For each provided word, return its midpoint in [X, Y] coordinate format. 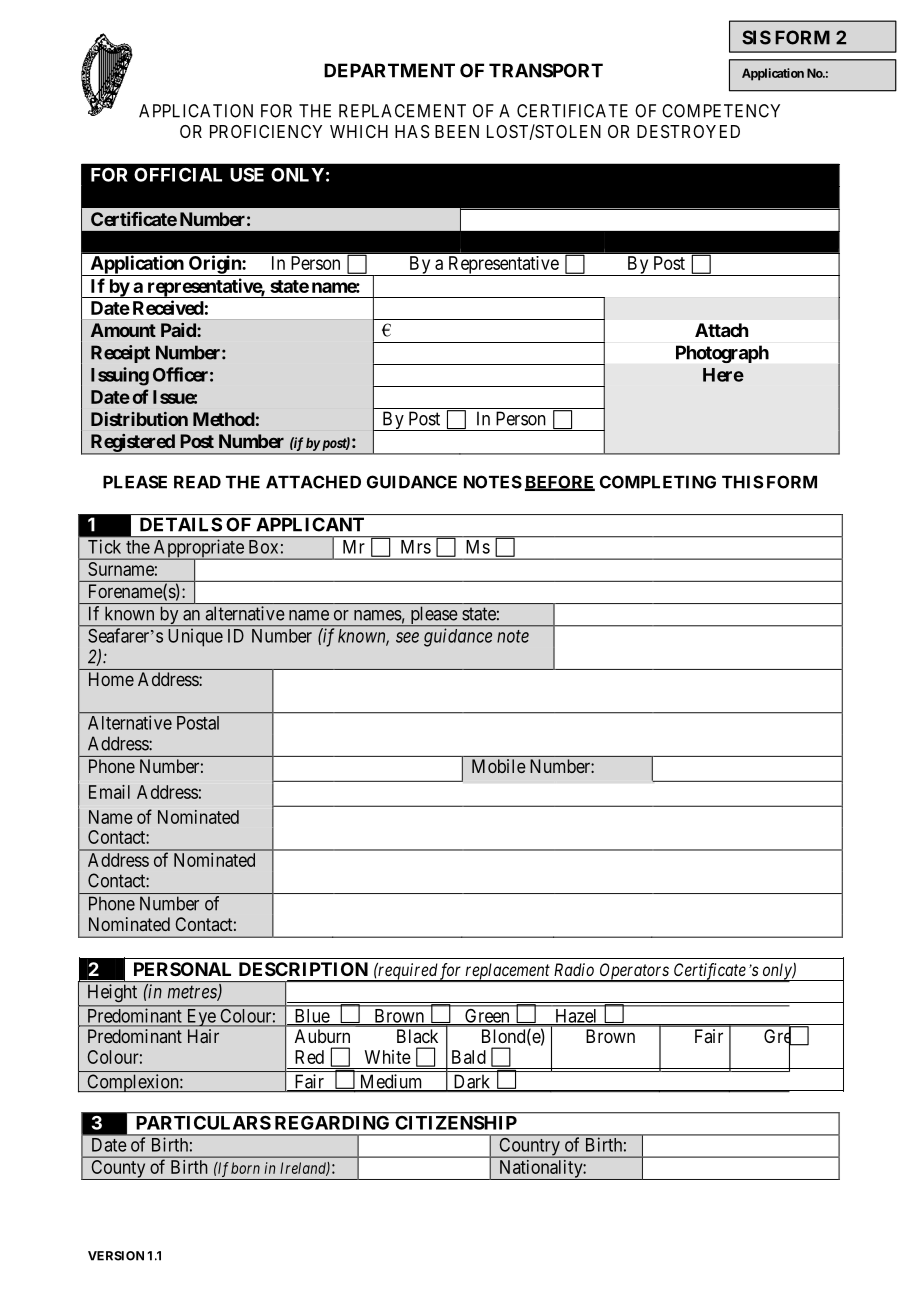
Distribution [139, 419]
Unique [196, 637]
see [407, 637]
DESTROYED [688, 131]
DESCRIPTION [303, 969]
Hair [203, 1036]
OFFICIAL [178, 175]
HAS [412, 131]
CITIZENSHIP [456, 1123]
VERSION [116, 1256]
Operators [634, 972]
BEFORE [560, 483]
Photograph [722, 354]
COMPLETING [658, 482]
